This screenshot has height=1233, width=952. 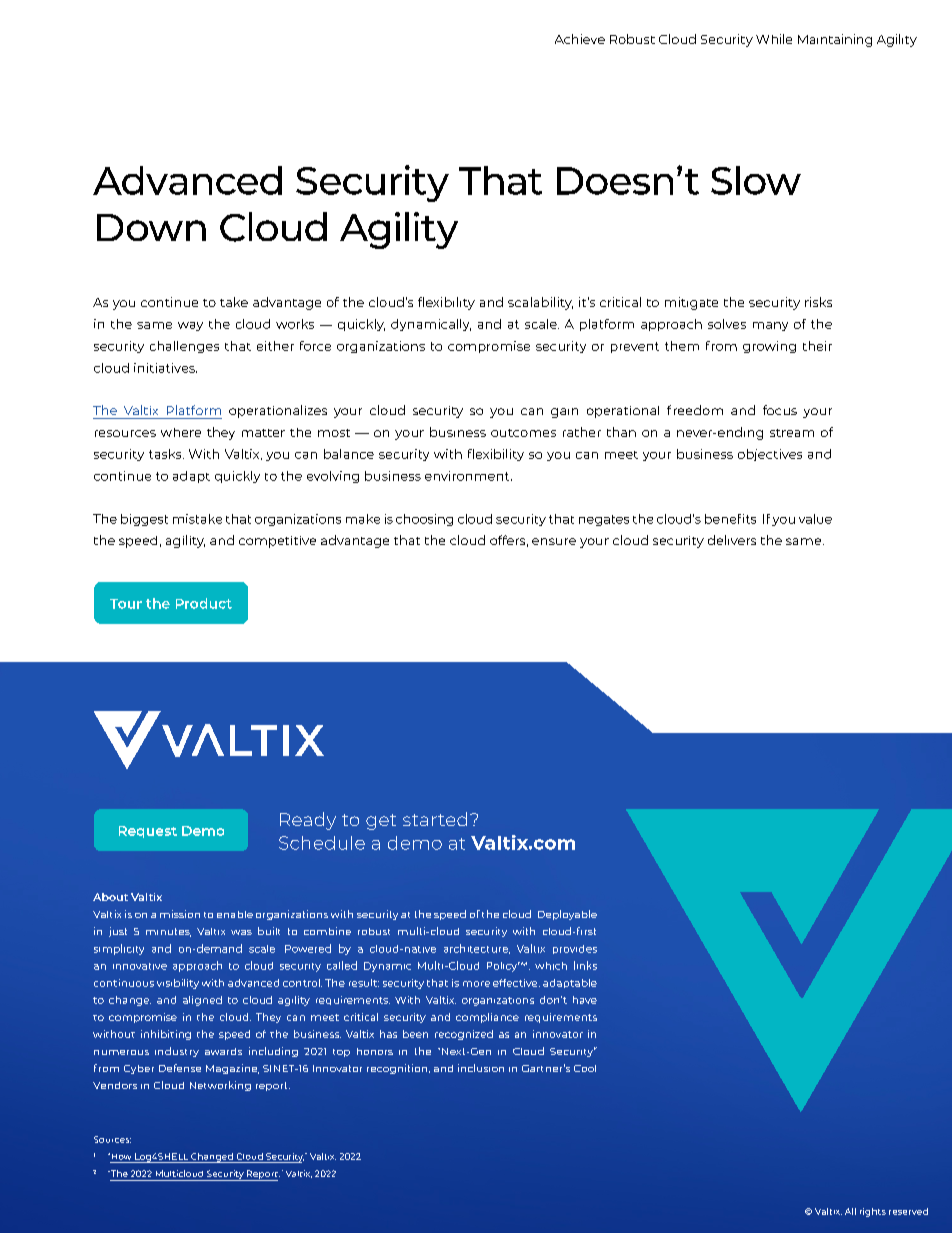 What do you see at coordinates (835, 40) in the screenshot?
I see `Maintaining` at bounding box center [835, 40].
